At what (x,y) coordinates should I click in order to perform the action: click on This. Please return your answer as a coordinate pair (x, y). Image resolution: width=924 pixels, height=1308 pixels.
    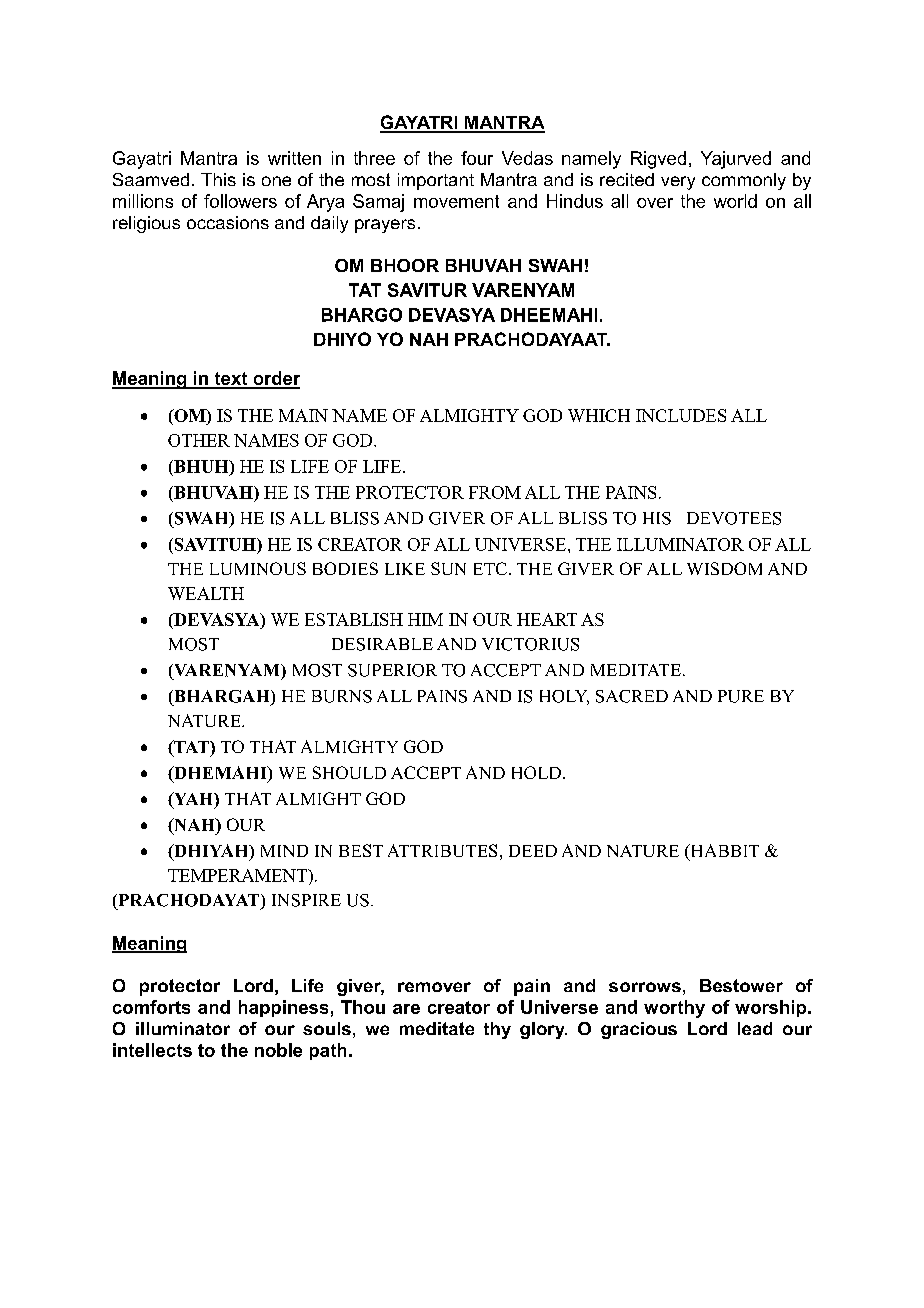
    Looking at the image, I should click on (218, 179).
